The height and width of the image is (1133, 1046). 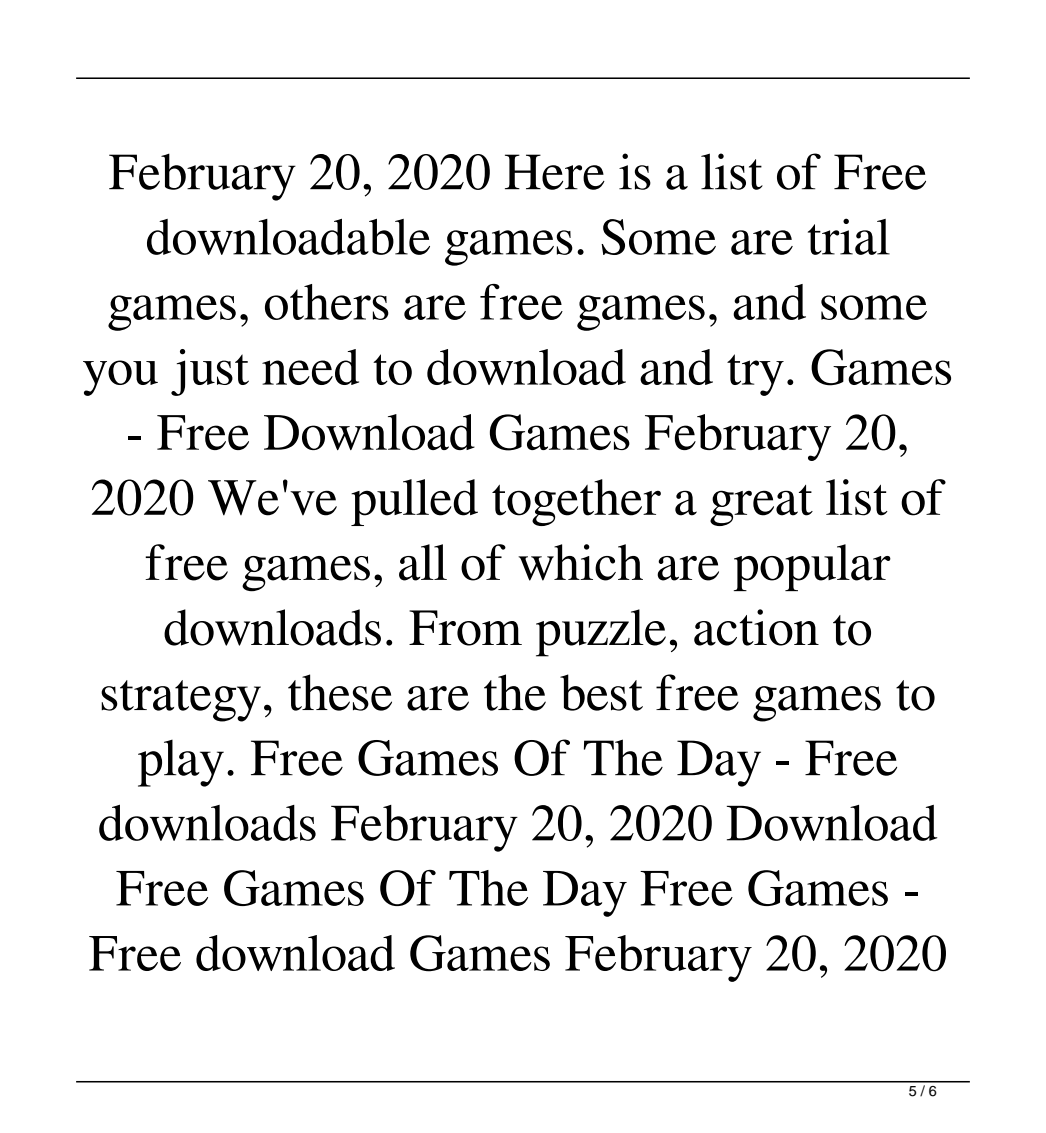 What do you see at coordinates (576, 502) in the image?
I see `together` at bounding box center [576, 502].
